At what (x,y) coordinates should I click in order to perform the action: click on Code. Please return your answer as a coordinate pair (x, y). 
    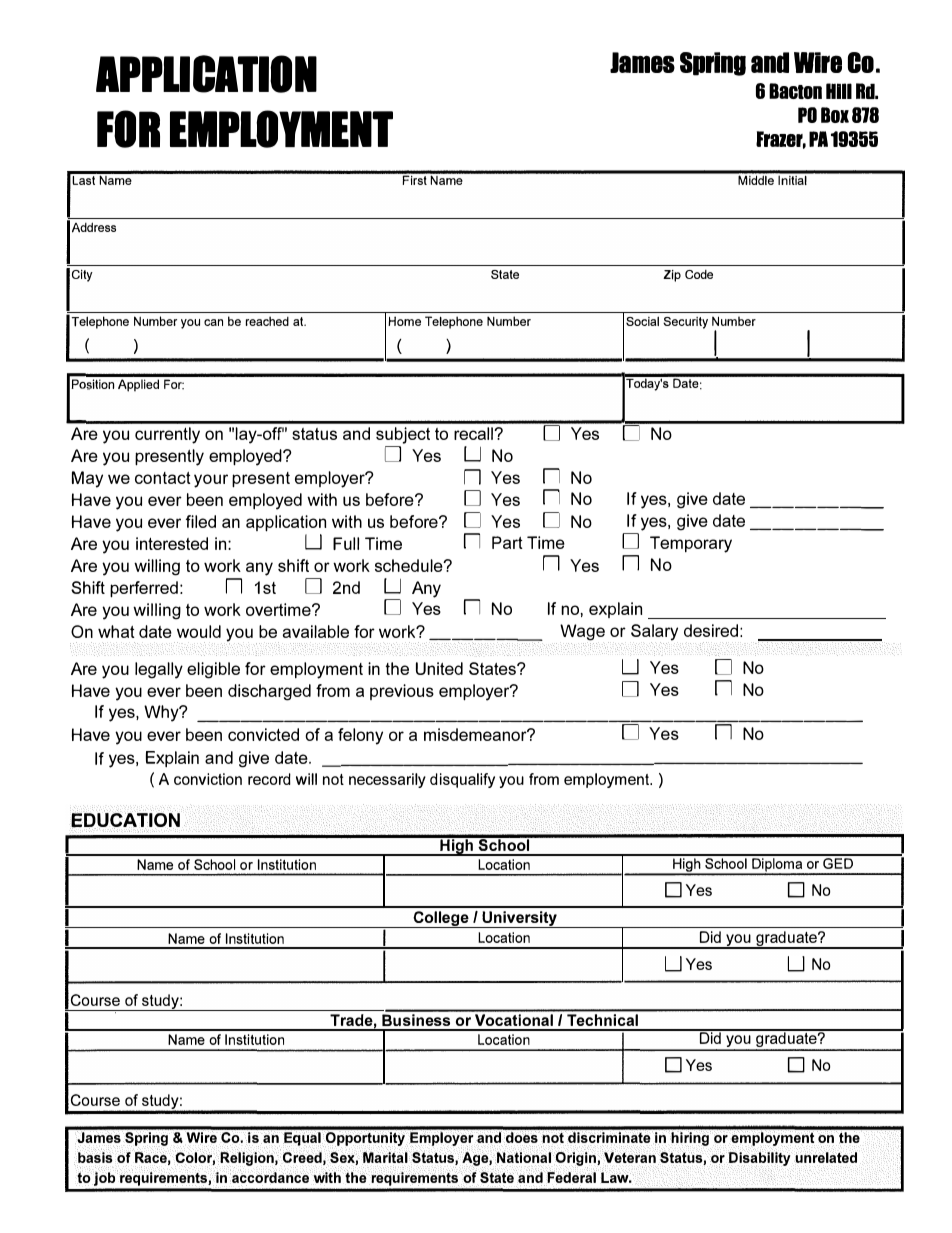
    Looking at the image, I should click on (699, 274).
